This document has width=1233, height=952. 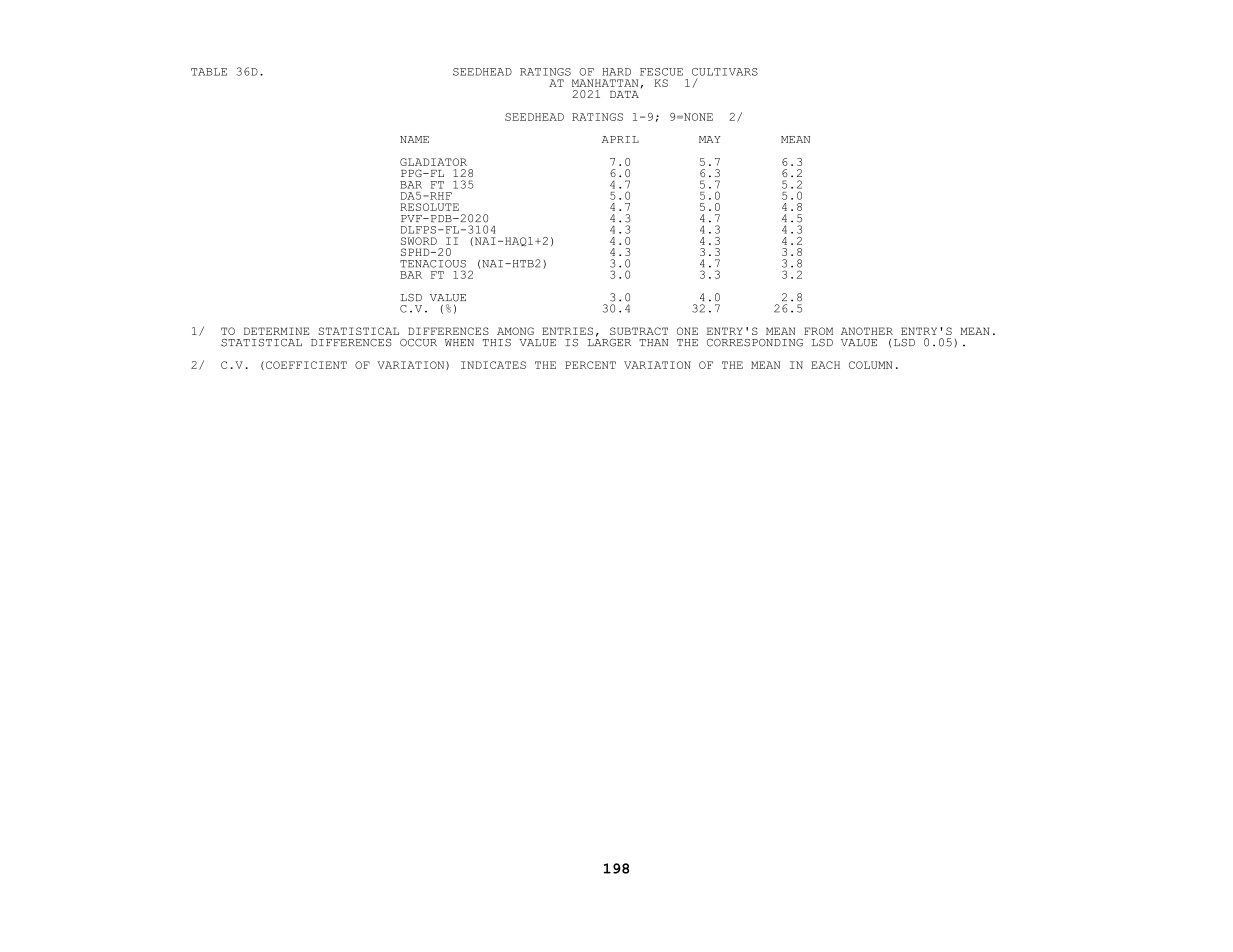 I want to click on MANHATTAN, so click(x=605, y=83).
